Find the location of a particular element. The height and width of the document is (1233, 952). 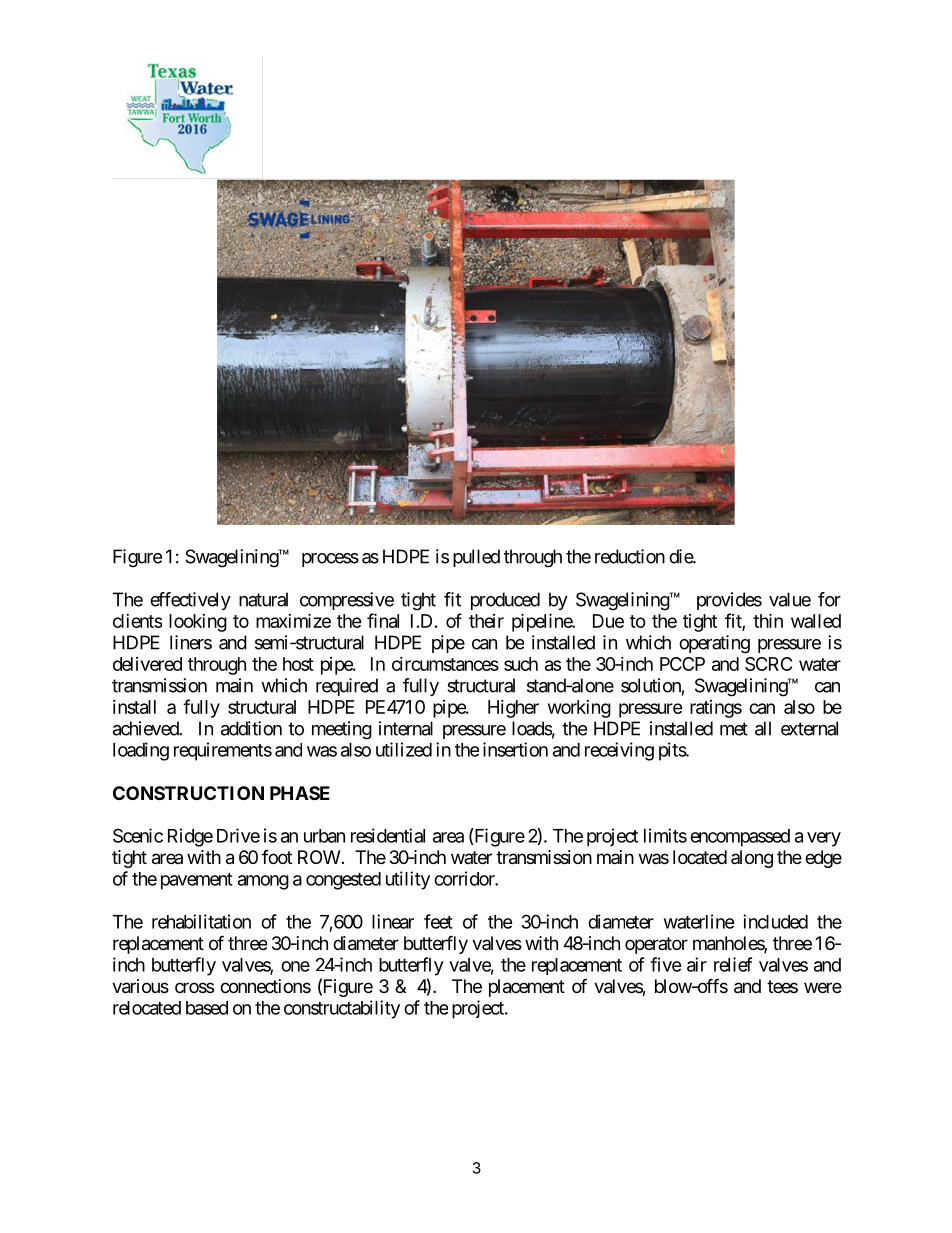

based is located at coordinates (207, 1008).
